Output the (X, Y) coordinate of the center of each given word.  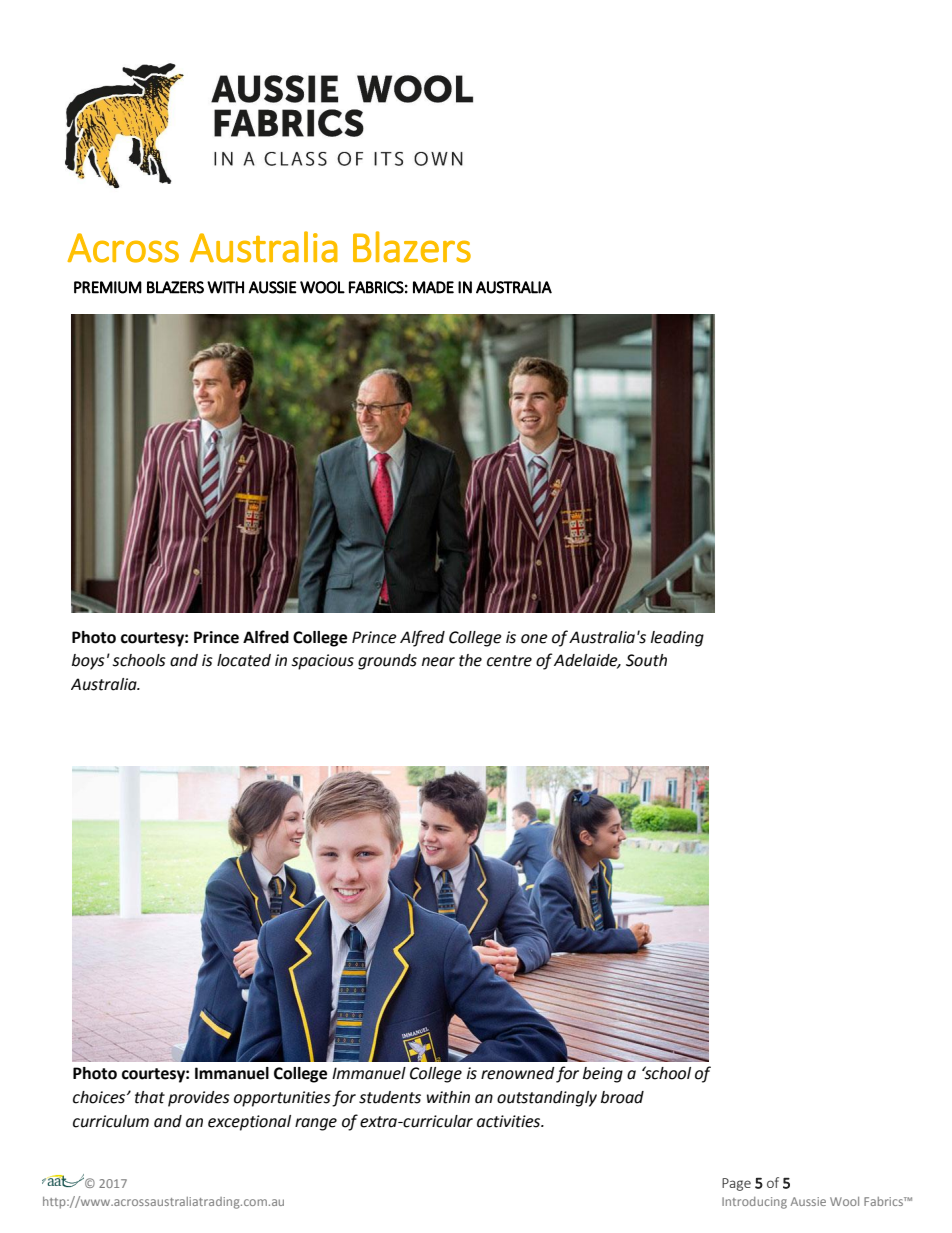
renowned (518, 1073)
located (244, 660)
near (438, 662)
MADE (433, 287)
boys (88, 662)
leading (677, 639)
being (603, 1075)
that (150, 1097)
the (470, 660)
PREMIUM (108, 287)
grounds (387, 662)
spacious (323, 662)
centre (509, 661)
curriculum (111, 1121)
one (534, 639)
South (646, 660)
